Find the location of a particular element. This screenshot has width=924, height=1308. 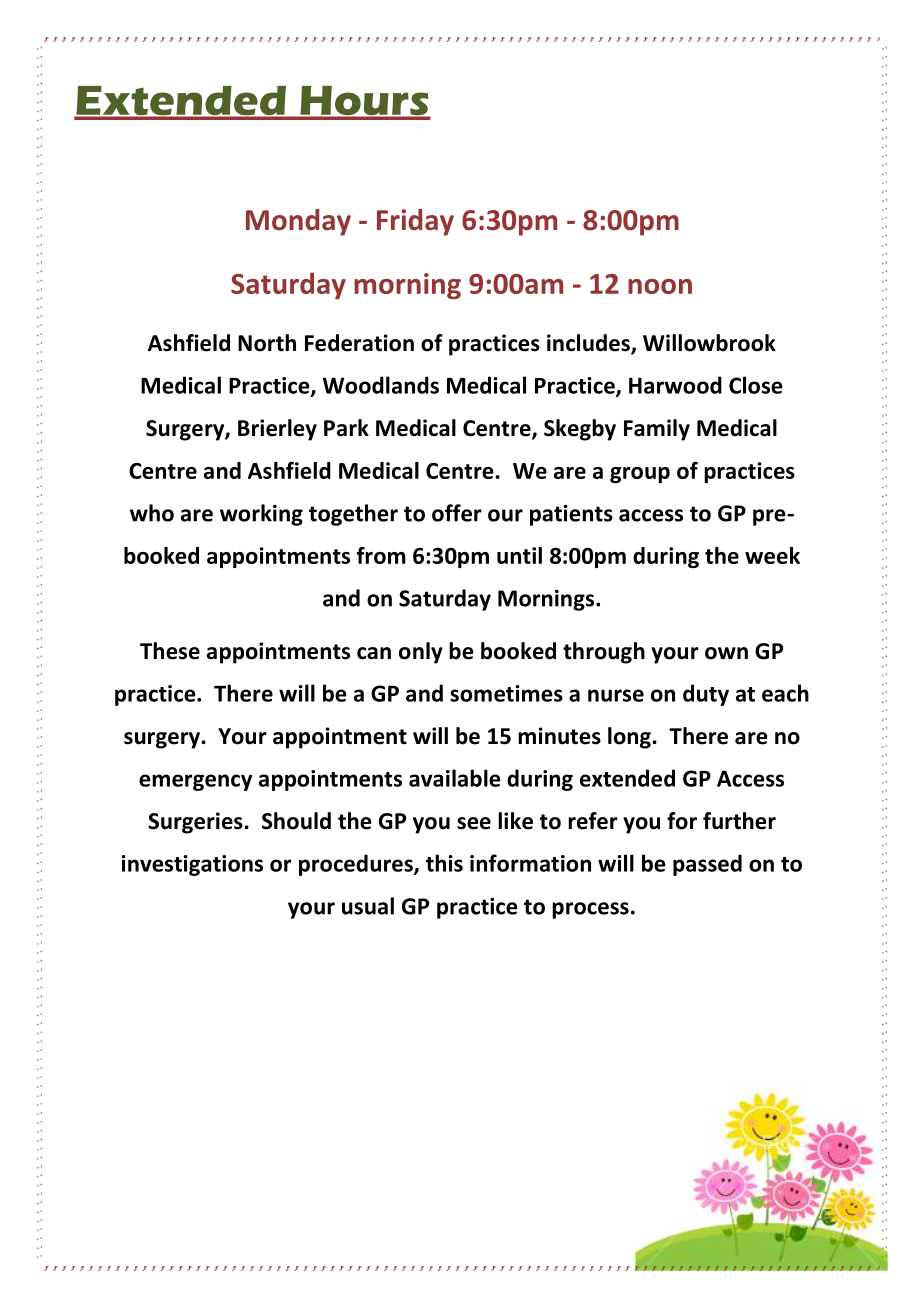

passed is located at coordinates (707, 865).
